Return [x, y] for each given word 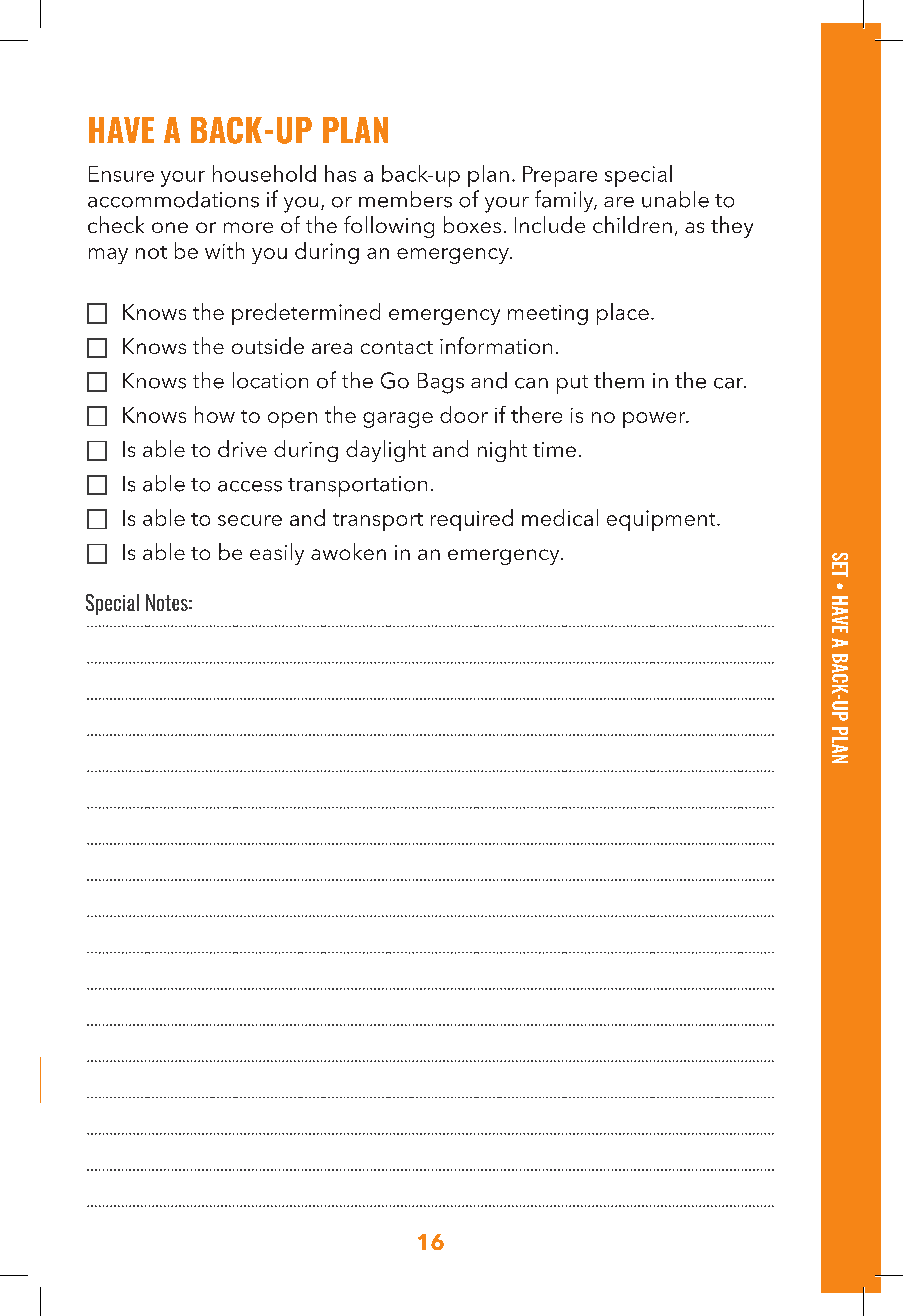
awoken [348, 551]
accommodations [173, 199]
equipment [662, 520]
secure [250, 520]
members [405, 199]
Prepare [560, 176]
